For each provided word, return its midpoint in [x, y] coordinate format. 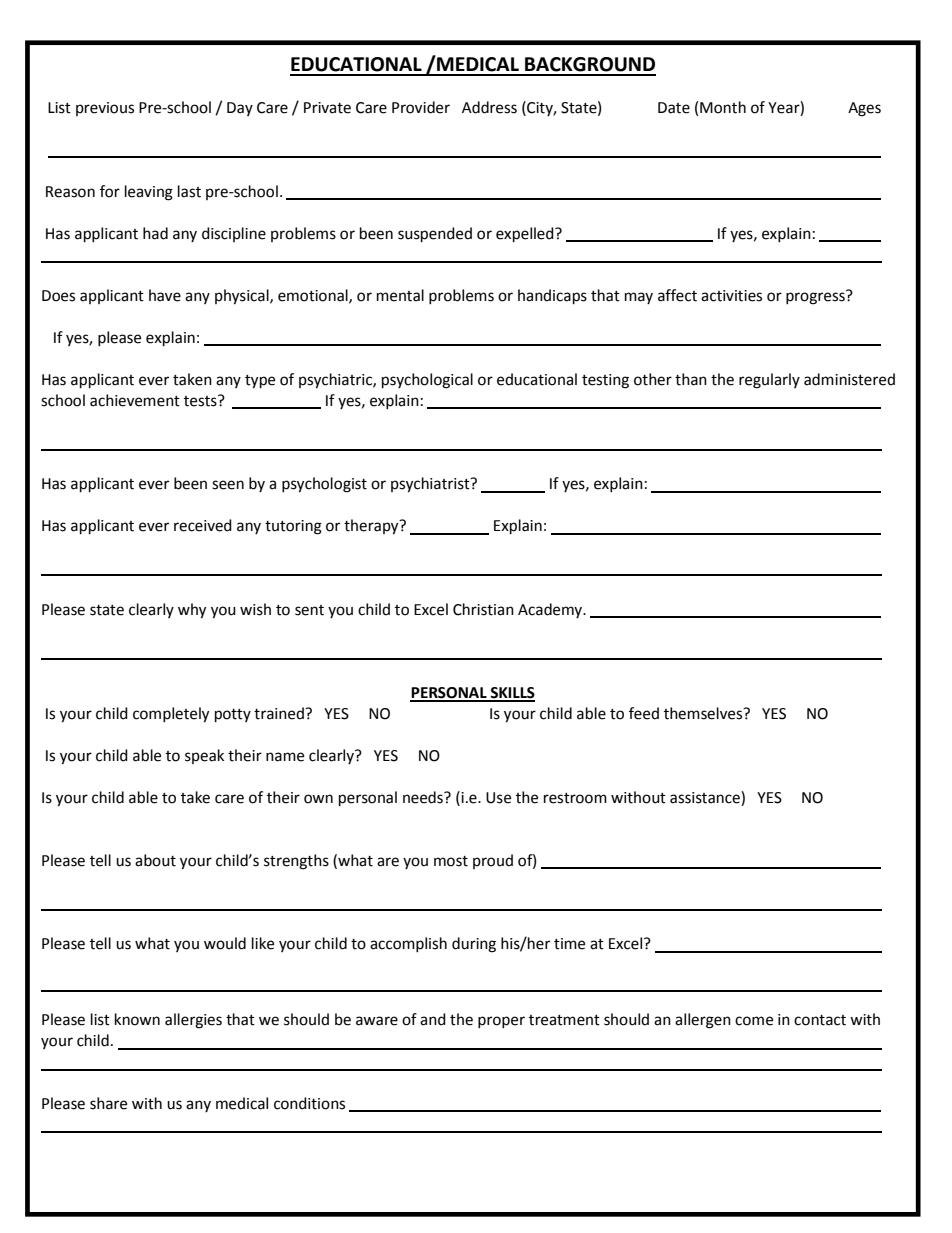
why [192, 611]
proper [501, 1022]
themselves [704, 713]
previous [105, 109]
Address [489, 107]
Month [723, 107]
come [754, 1021]
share [108, 1103]
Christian [483, 609]
